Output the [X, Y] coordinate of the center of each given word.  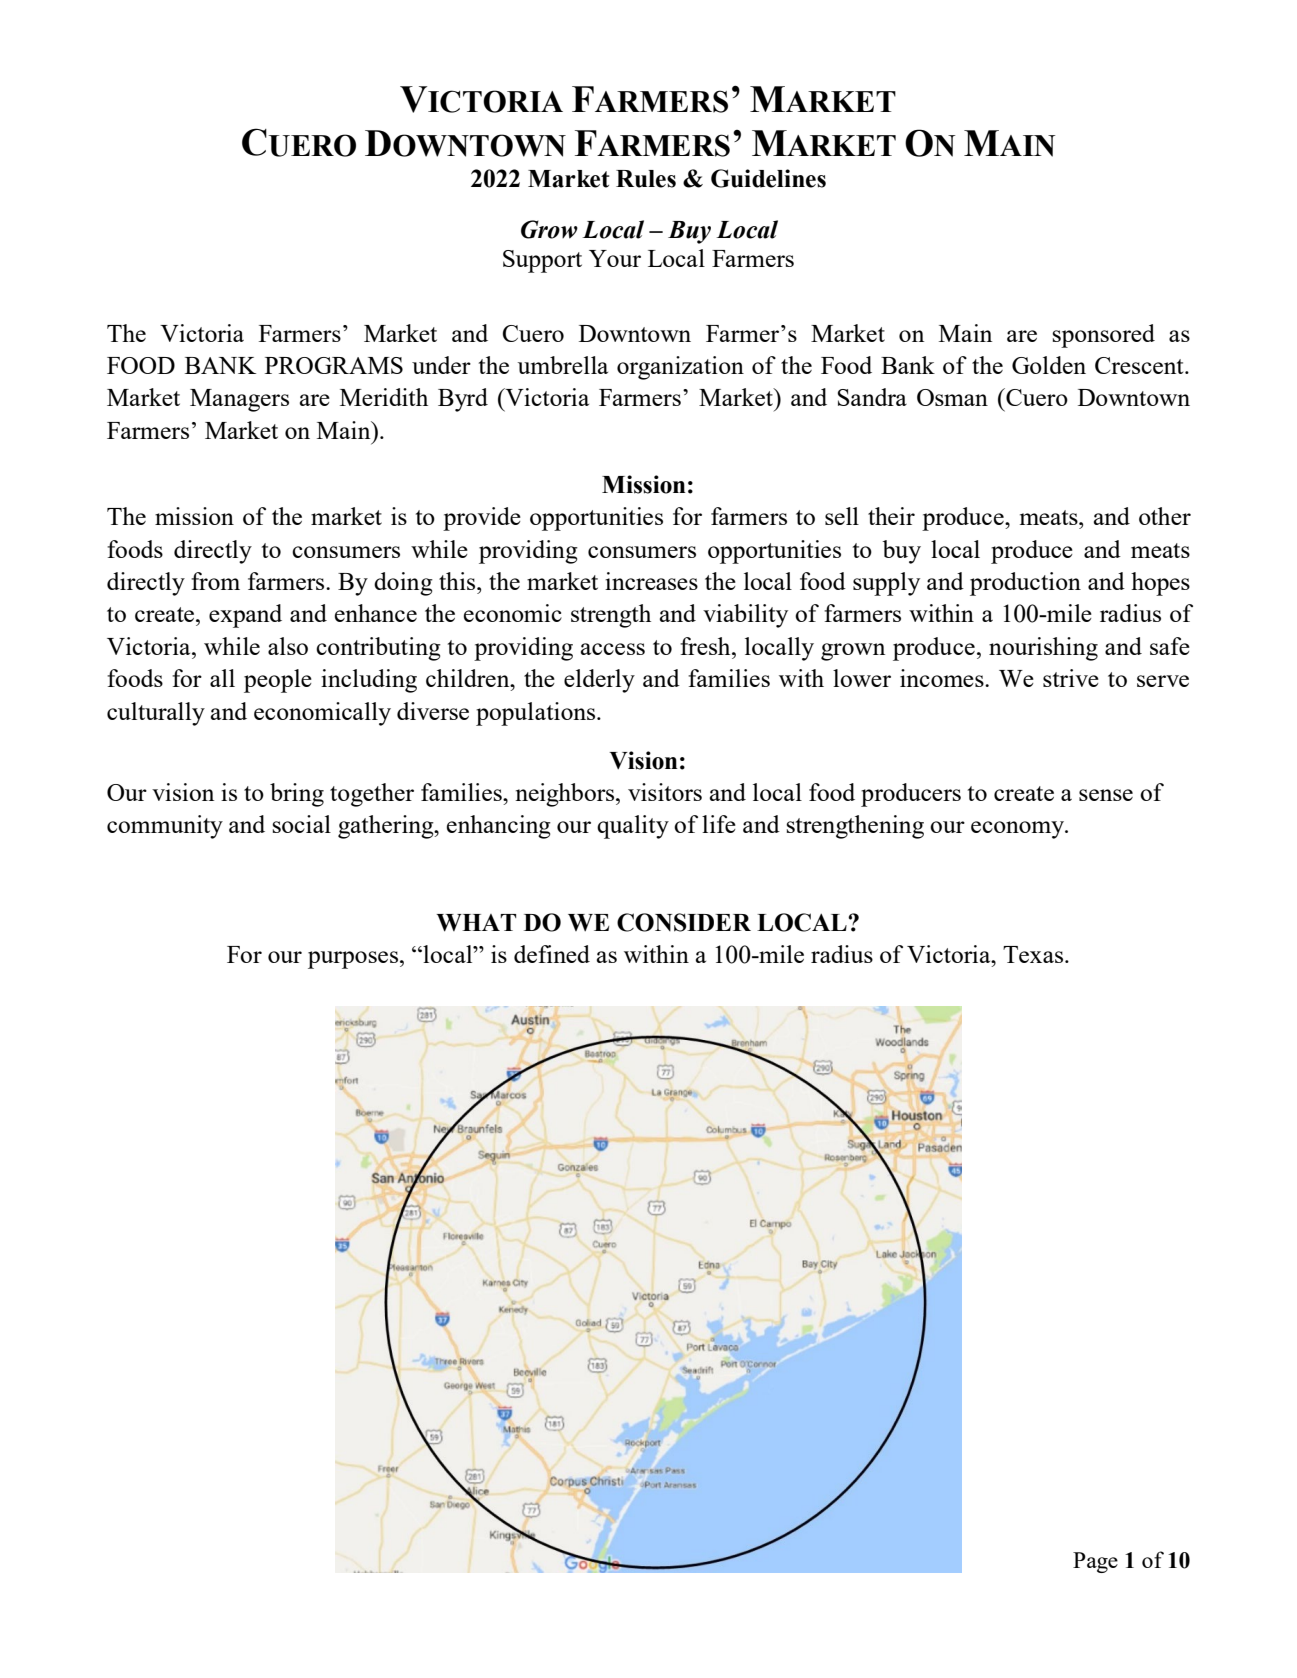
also [288, 646]
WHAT [476, 923]
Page [1095, 1562]
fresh [706, 646]
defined [552, 954]
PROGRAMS [334, 365]
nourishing [1043, 649]
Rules [646, 179]
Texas [1034, 954]
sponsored [1103, 336]
